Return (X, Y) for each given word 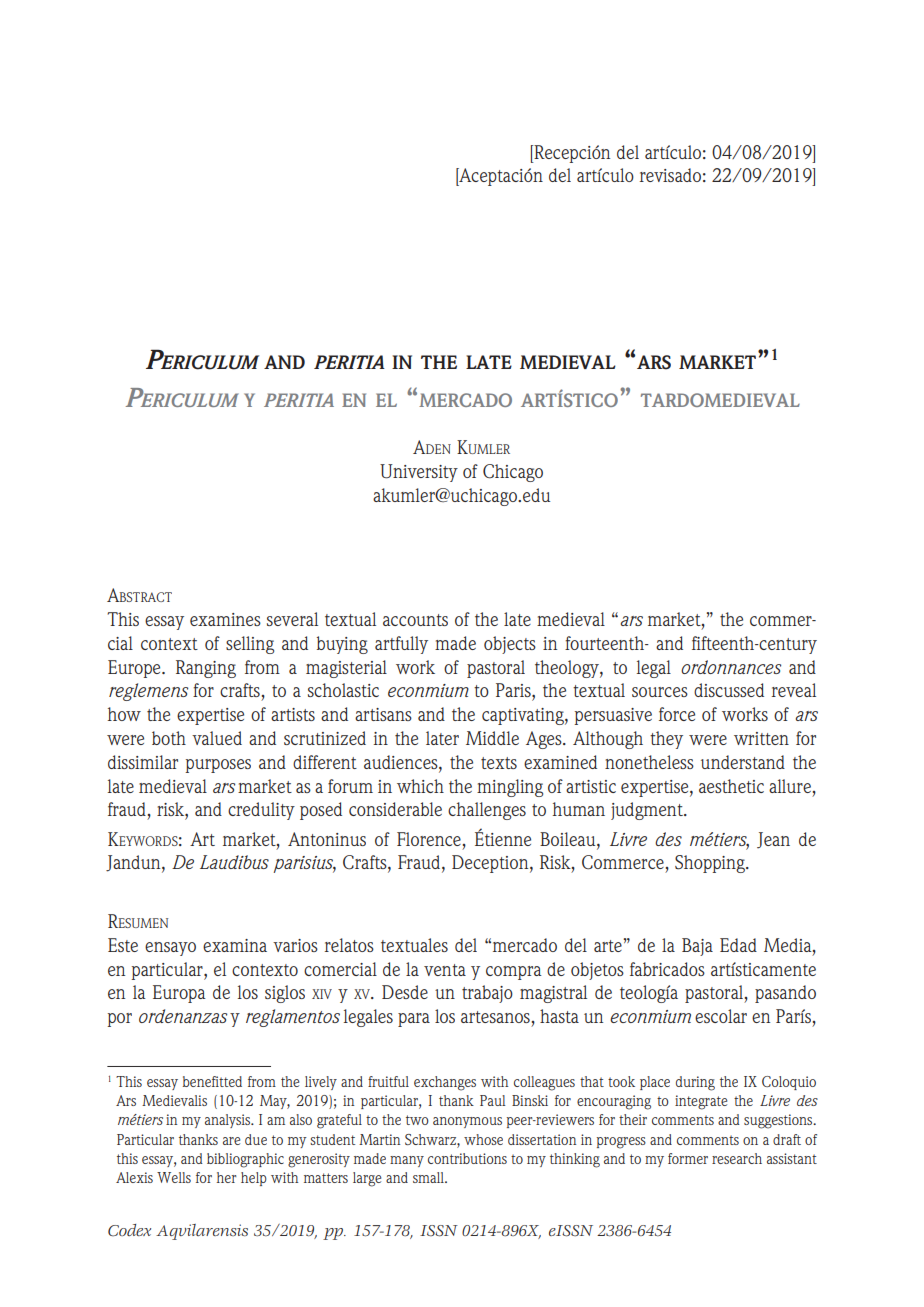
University (419, 473)
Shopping (711, 864)
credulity (261, 811)
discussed (729, 690)
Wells (174, 1177)
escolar (721, 1016)
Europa (179, 994)
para (414, 1020)
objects (510, 645)
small (429, 1177)
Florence (429, 839)
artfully (401, 645)
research (737, 1158)
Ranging (206, 669)
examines (225, 619)
